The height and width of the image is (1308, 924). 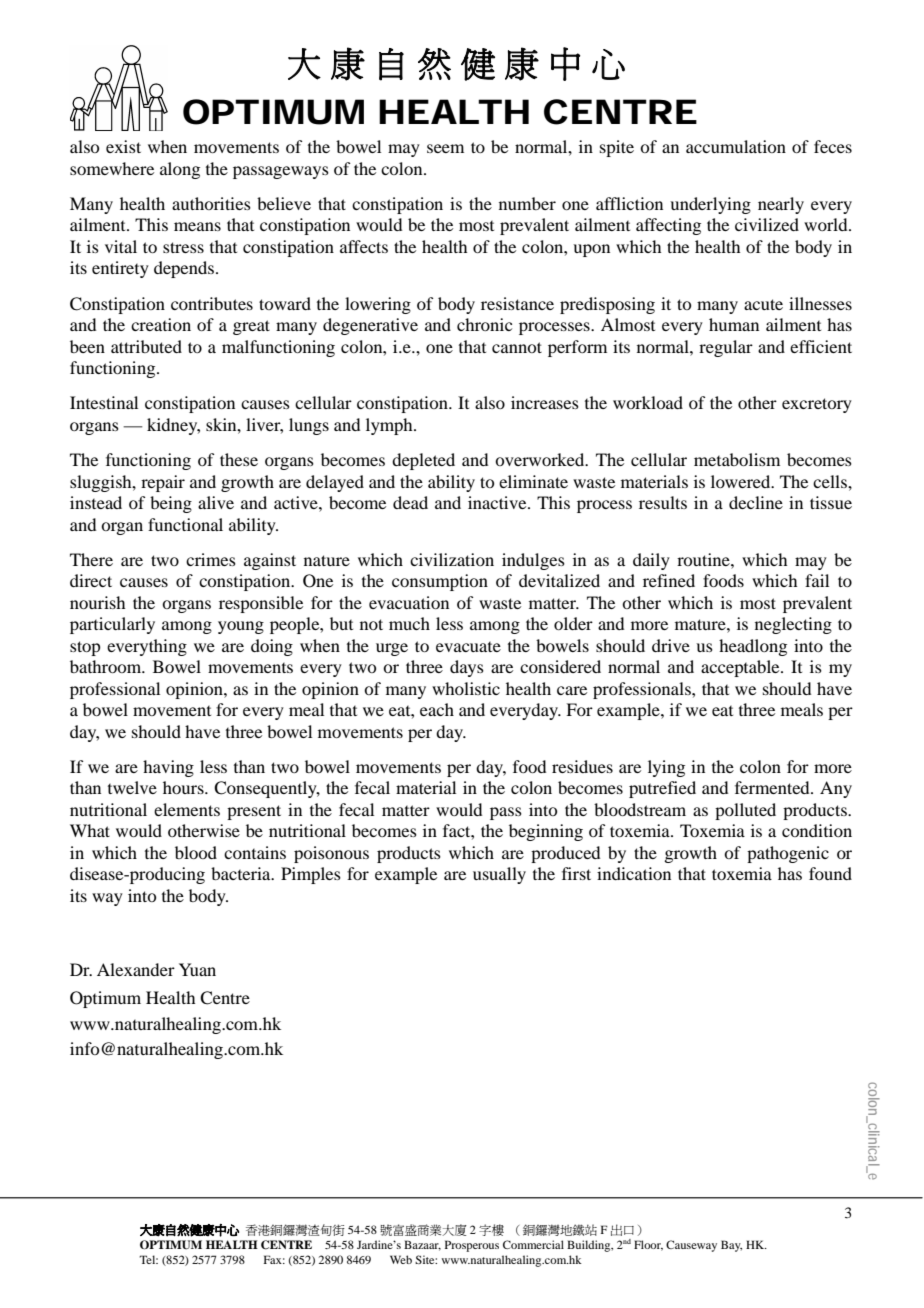 What do you see at coordinates (423, 461) in the image?
I see `depleted` at bounding box center [423, 461].
